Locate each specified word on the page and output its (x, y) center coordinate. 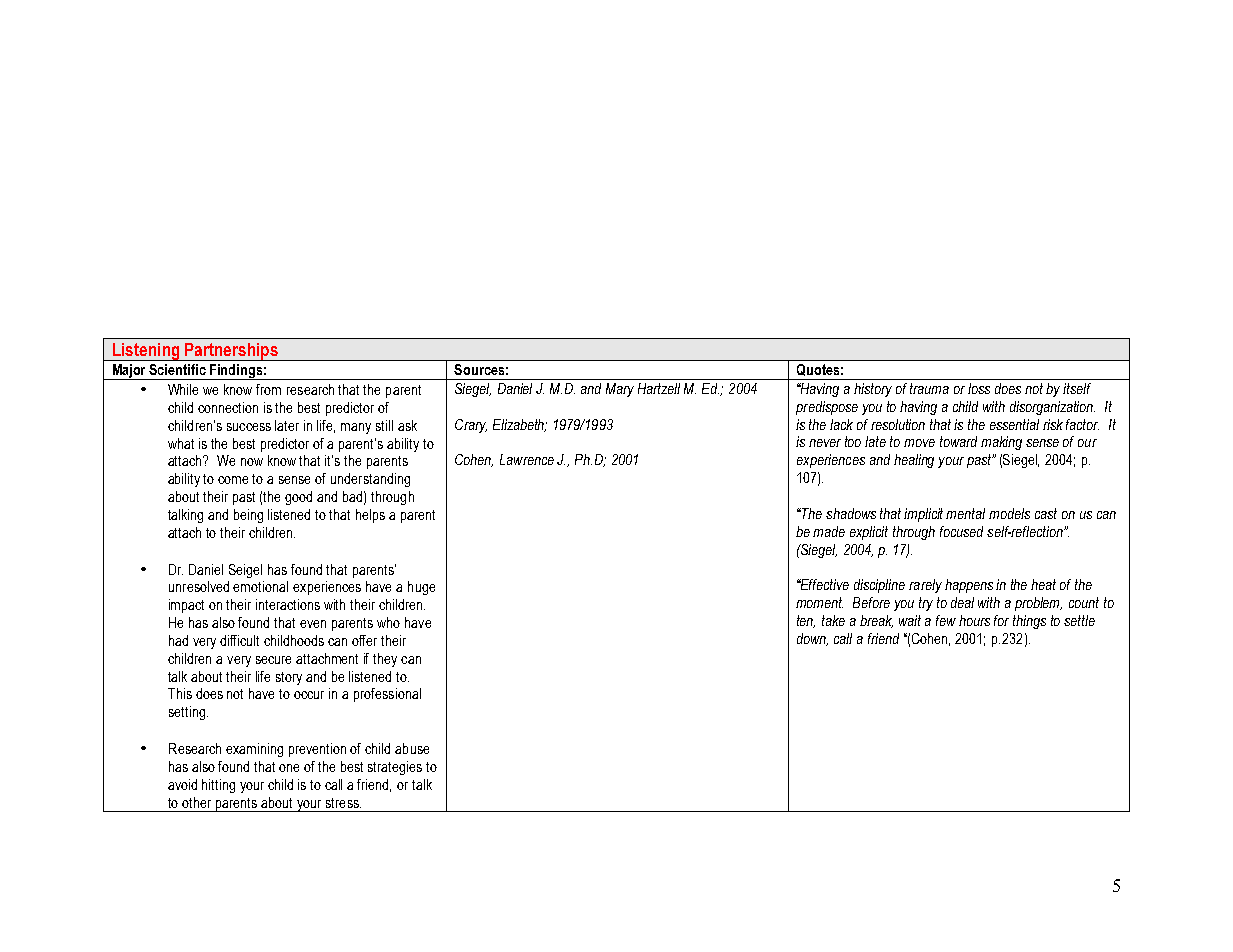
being (248, 516)
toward (958, 441)
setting (187, 713)
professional (387, 695)
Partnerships (231, 352)
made (829, 531)
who (388, 622)
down (812, 639)
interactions (288, 604)
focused (961, 531)
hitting (218, 786)
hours (974, 620)
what (181, 443)
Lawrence (527, 459)
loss (979, 388)
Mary (620, 390)
